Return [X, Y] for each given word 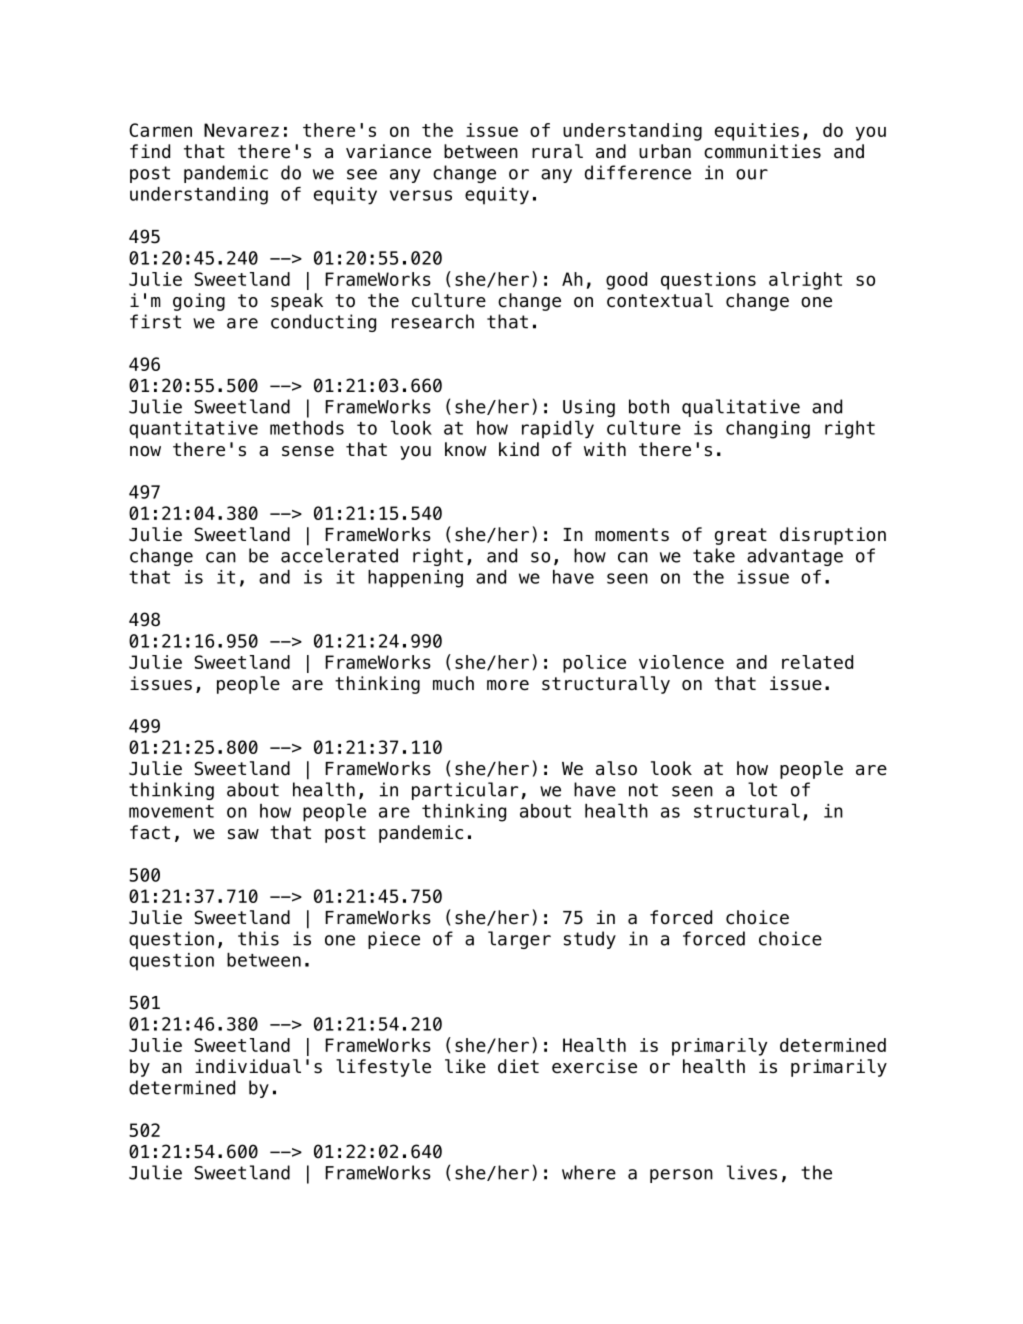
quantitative [193, 430]
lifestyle [383, 1068]
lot [762, 789]
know [466, 449]
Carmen [160, 130]
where [589, 1172]
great [741, 536]
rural [557, 151]
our [752, 174]
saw [243, 834]
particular [465, 791]
